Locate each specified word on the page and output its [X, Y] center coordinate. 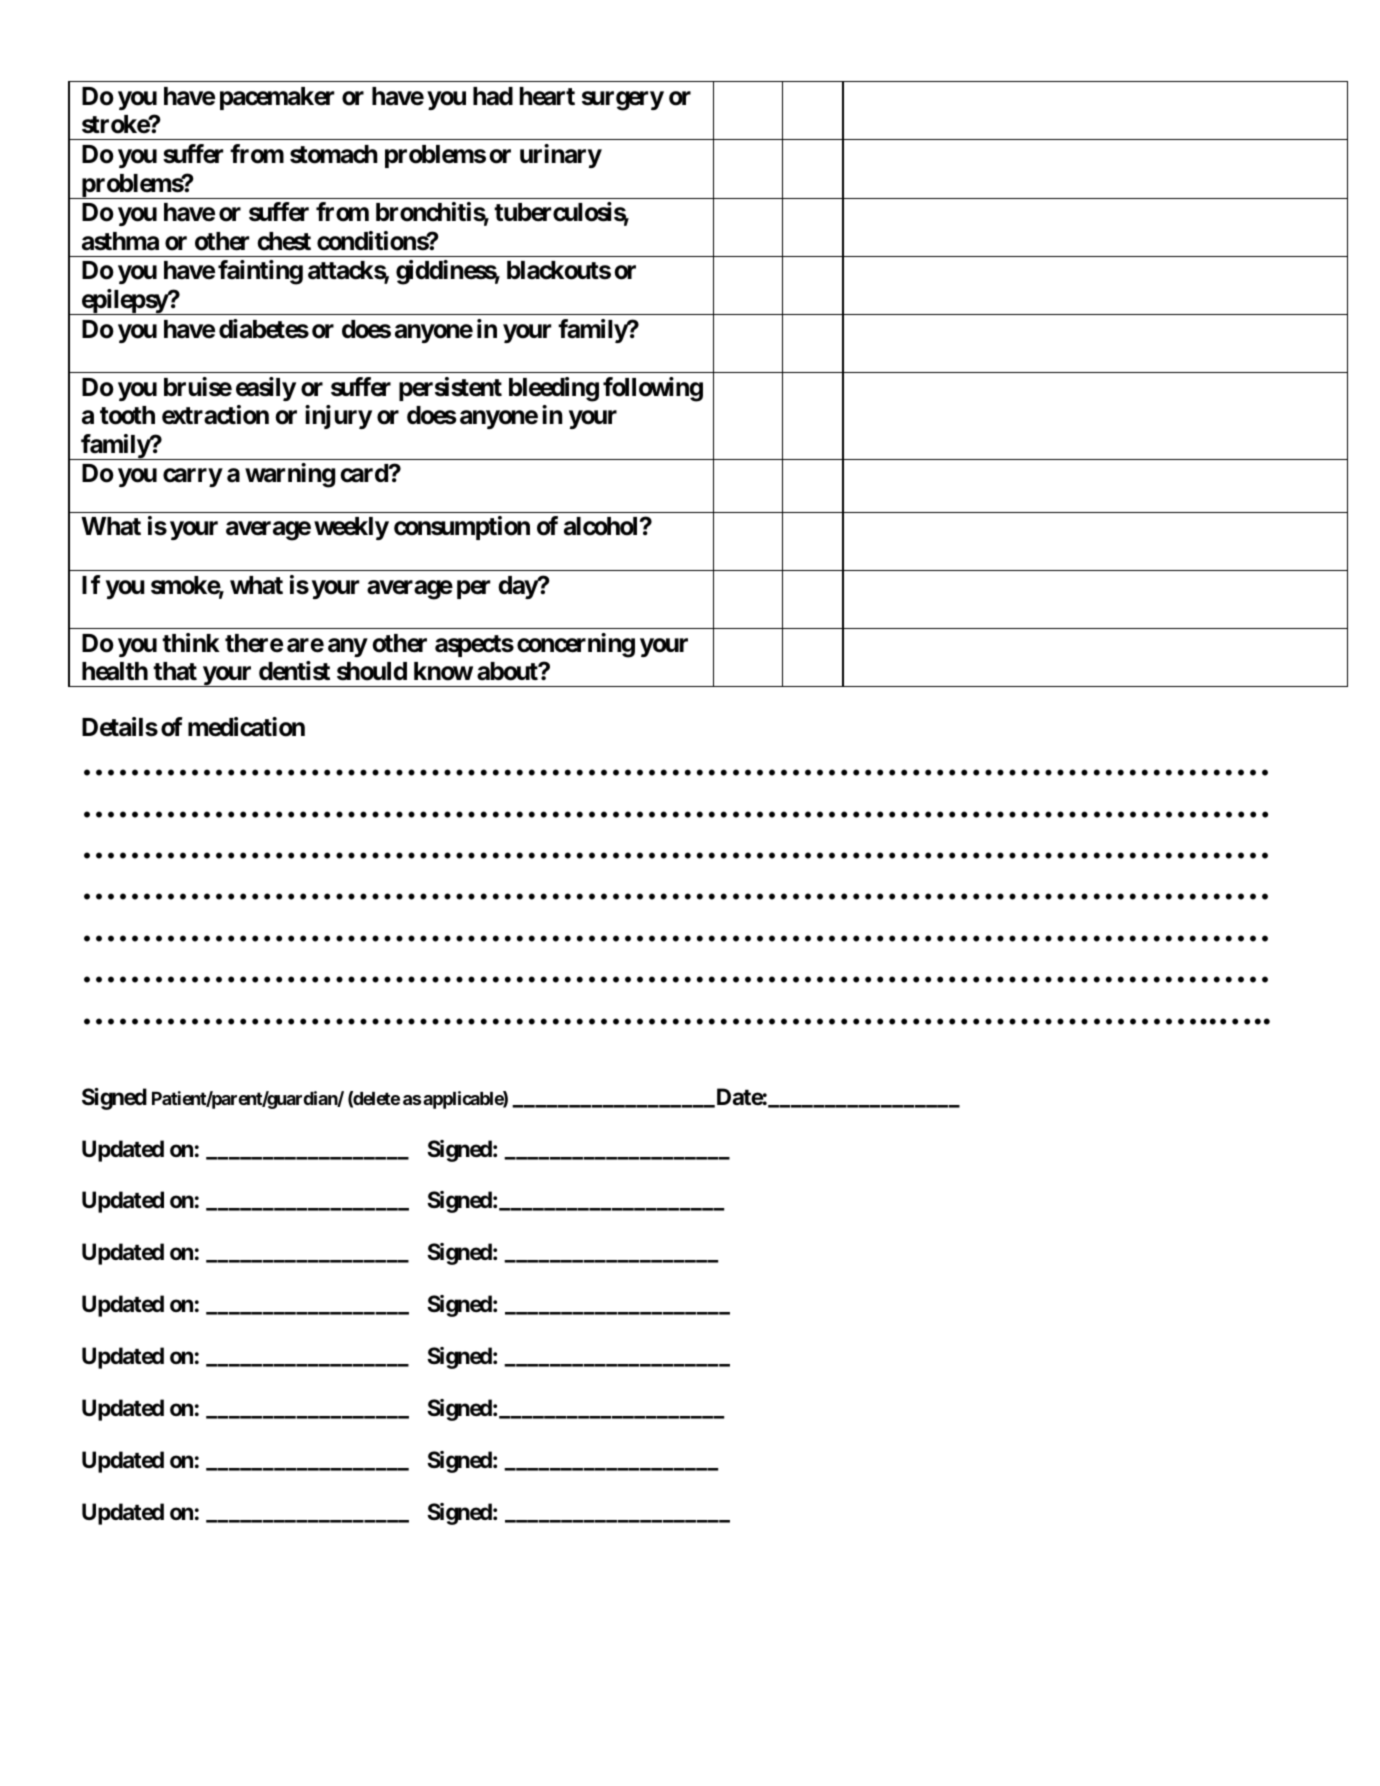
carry [192, 478]
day [518, 587]
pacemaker [277, 98]
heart [547, 96]
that [175, 671]
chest [284, 241]
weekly [351, 528]
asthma [120, 241]
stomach [334, 154]
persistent [450, 389]
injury [338, 417]
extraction [215, 415]
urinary [561, 156]
